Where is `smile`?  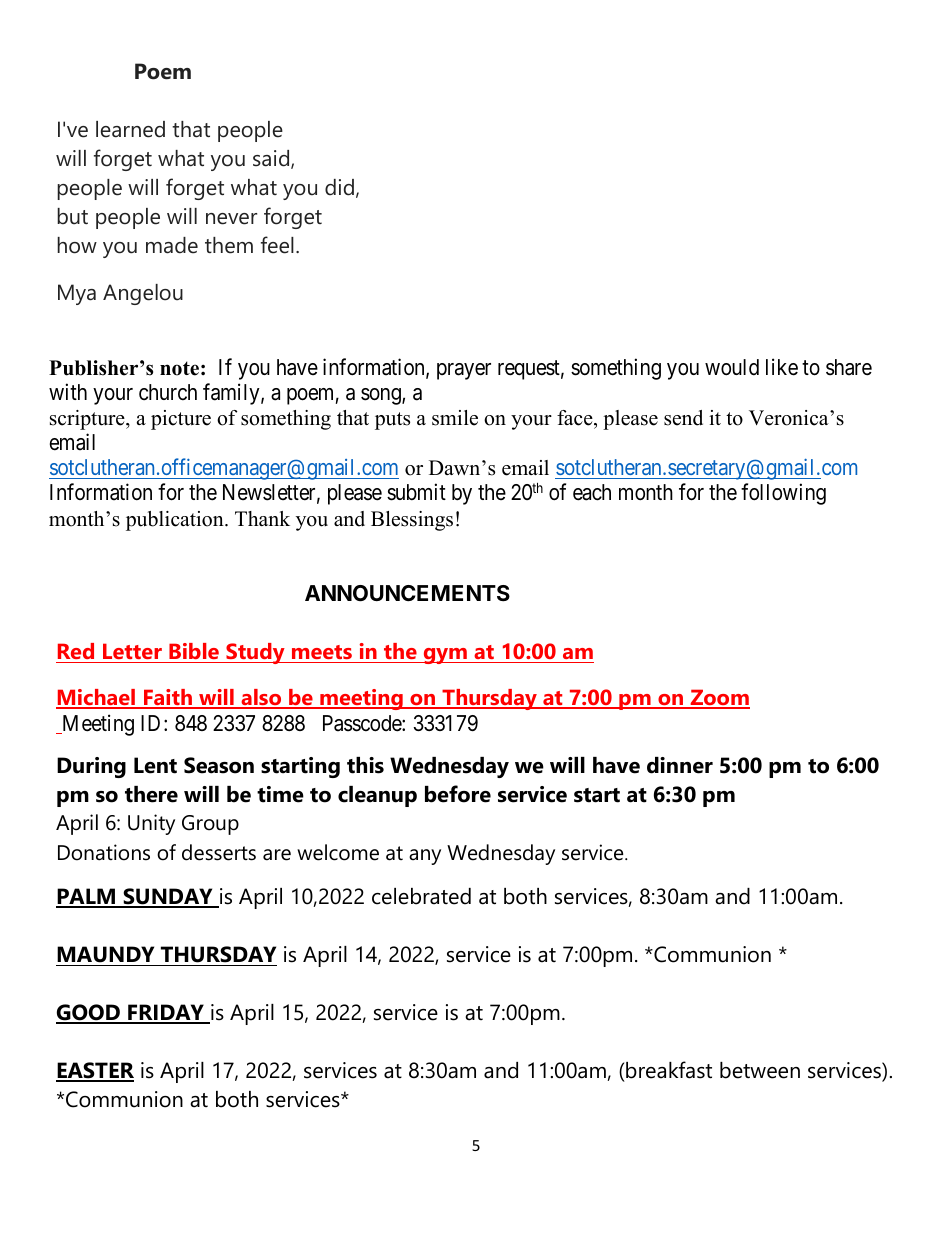 smile is located at coordinates (455, 418).
